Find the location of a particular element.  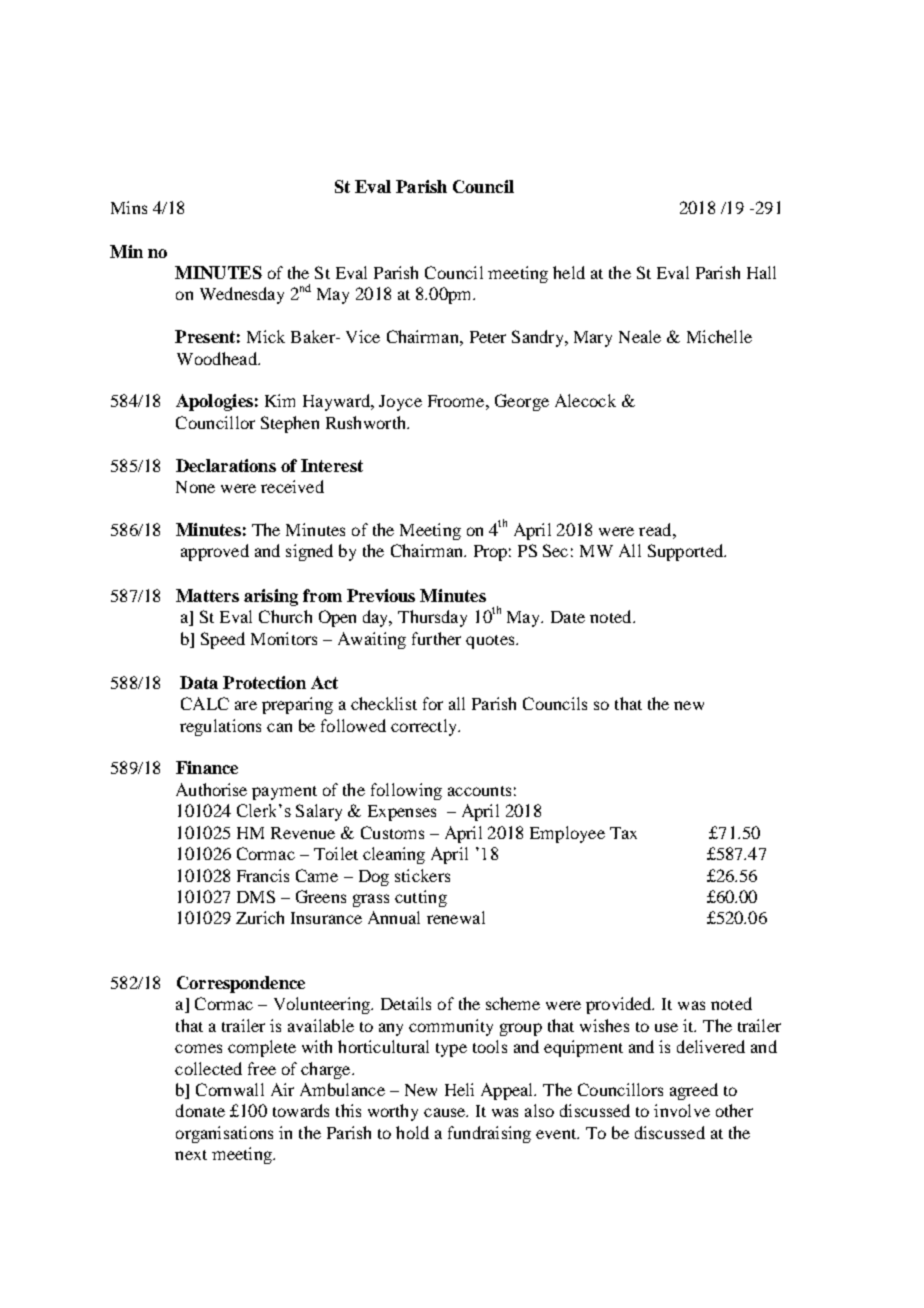

Thursday is located at coordinates (432, 618).
